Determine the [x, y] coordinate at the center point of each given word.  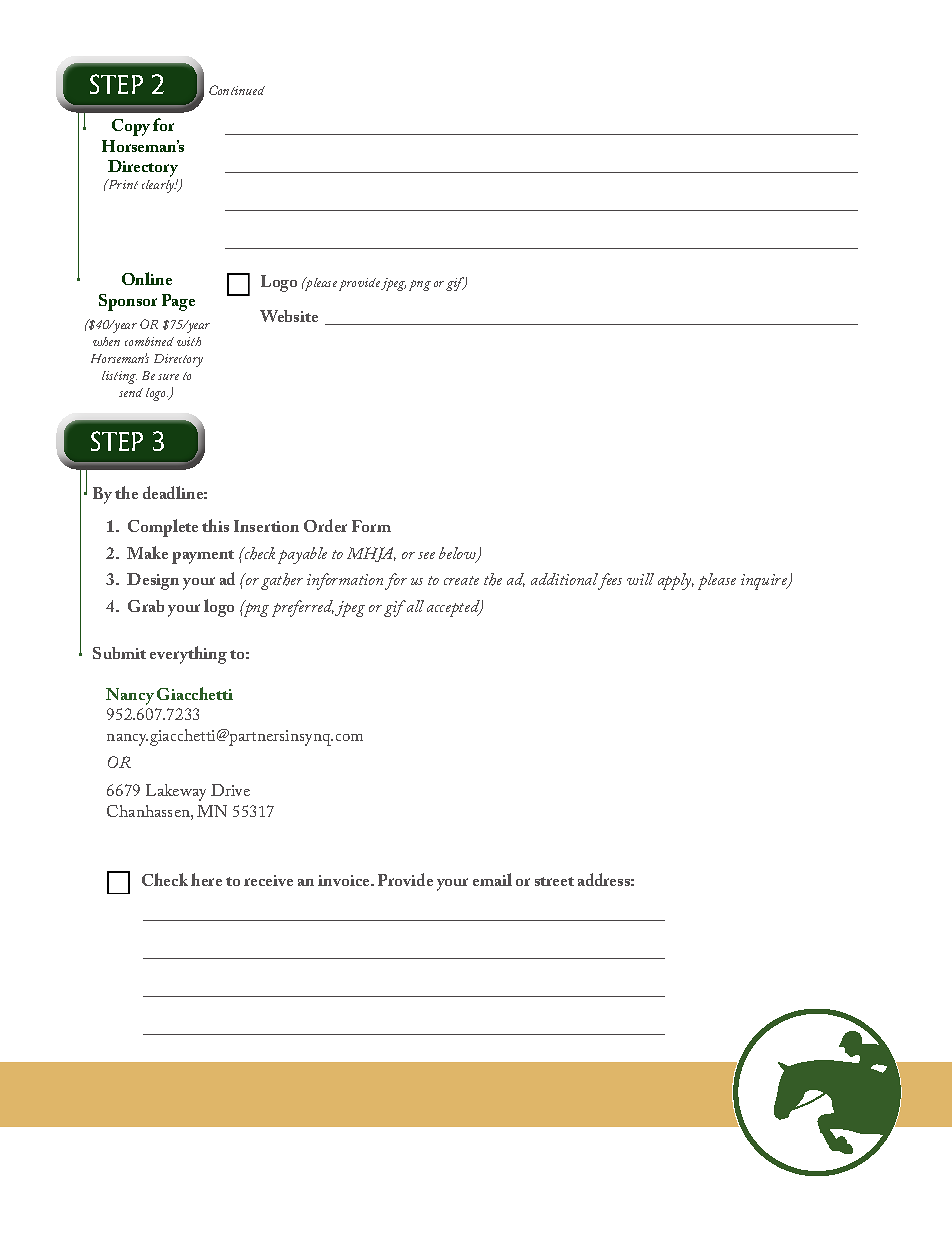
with [189, 341]
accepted [454, 608]
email [492, 879]
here [206, 879]
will [640, 579]
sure [168, 377]
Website [289, 316]
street [554, 881]
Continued [237, 90]
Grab [146, 606]
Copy [131, 127]
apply [676, 581]
